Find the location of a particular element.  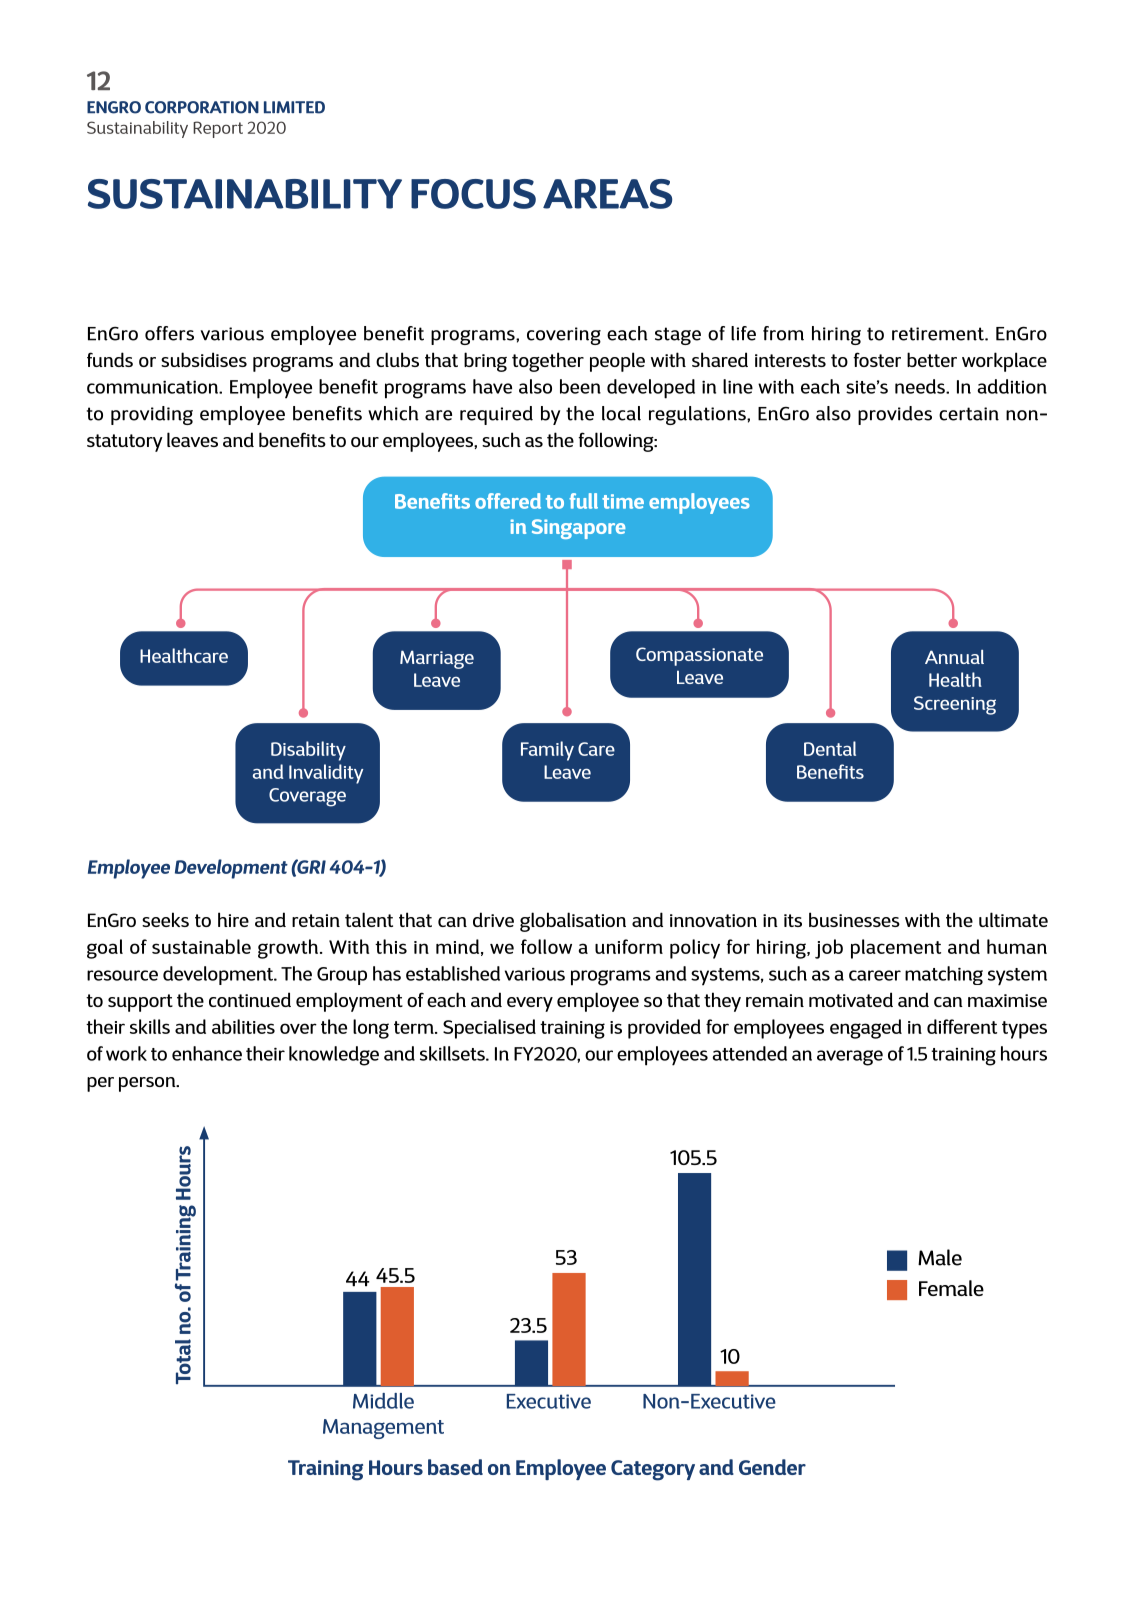

Management is located at coordinates (383, 1429).
